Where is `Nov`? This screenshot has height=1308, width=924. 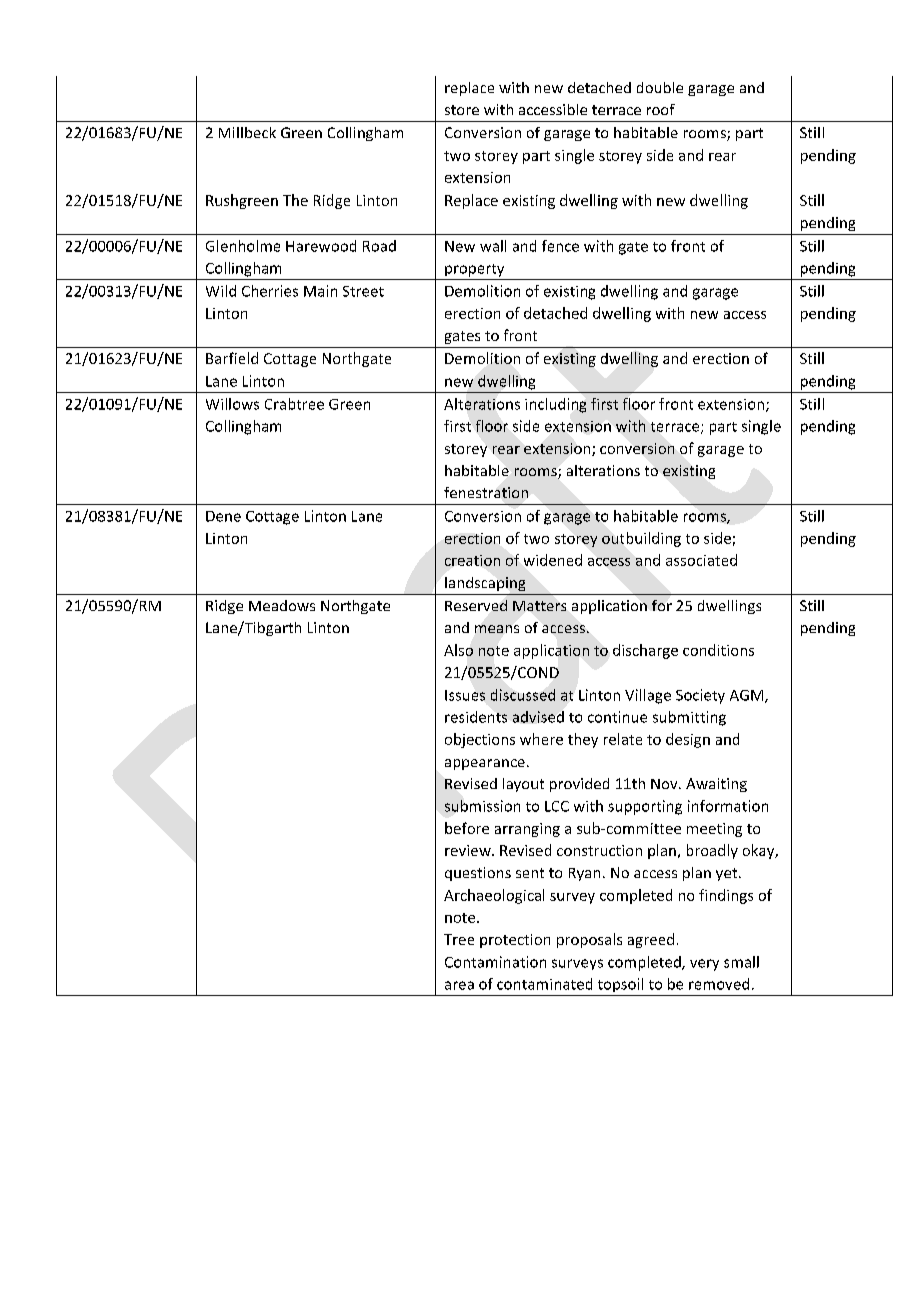 Nov is located at coordinates (665, 784).
